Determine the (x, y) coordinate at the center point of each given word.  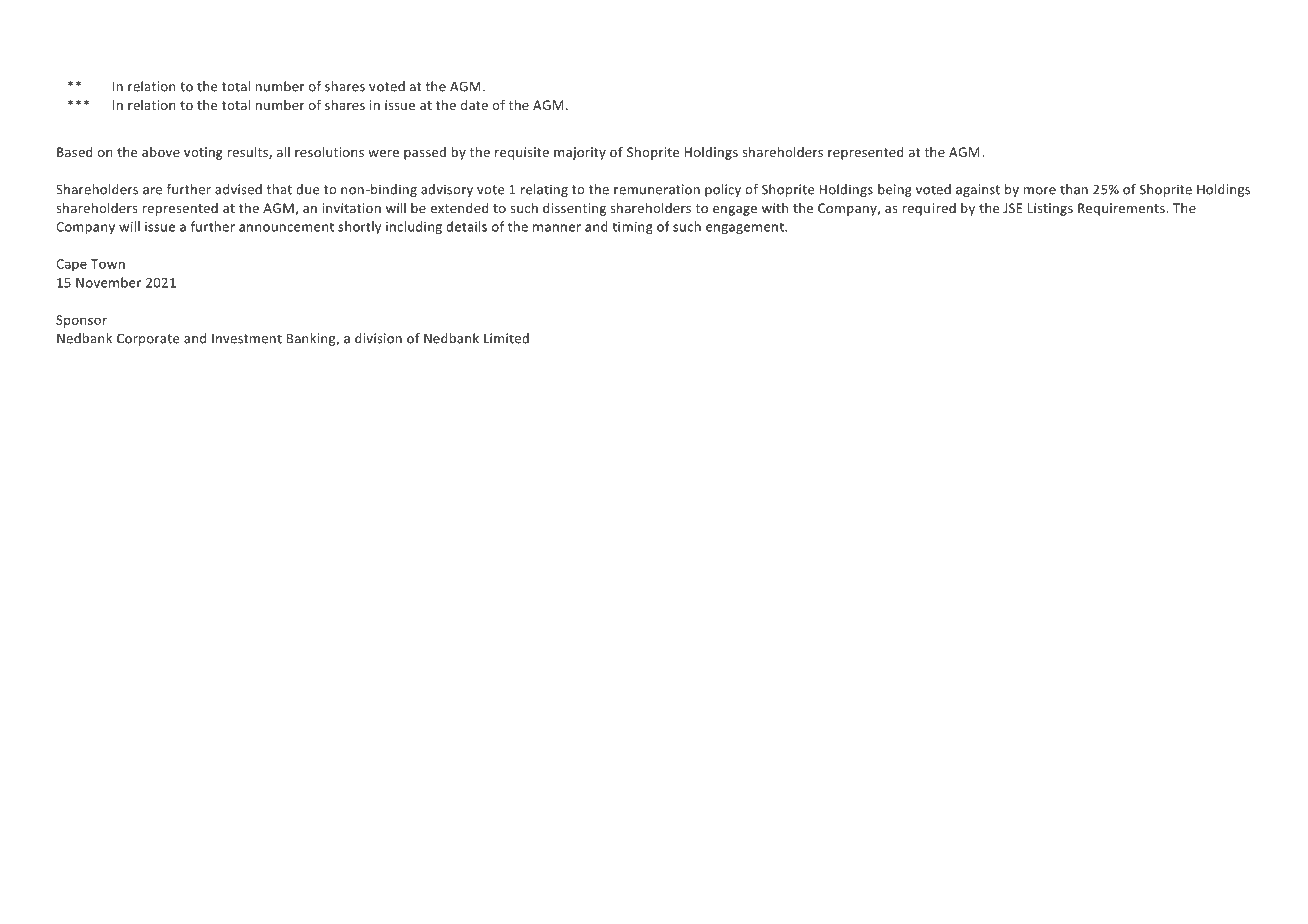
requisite (522, 153)
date (474, 105)
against (978, 190)
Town (108, 264)
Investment (247, 339)
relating (544, 190)
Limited (506, 338)
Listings (1050, 209)
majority (580, 153)
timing (632, 228)
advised (238, 189)
